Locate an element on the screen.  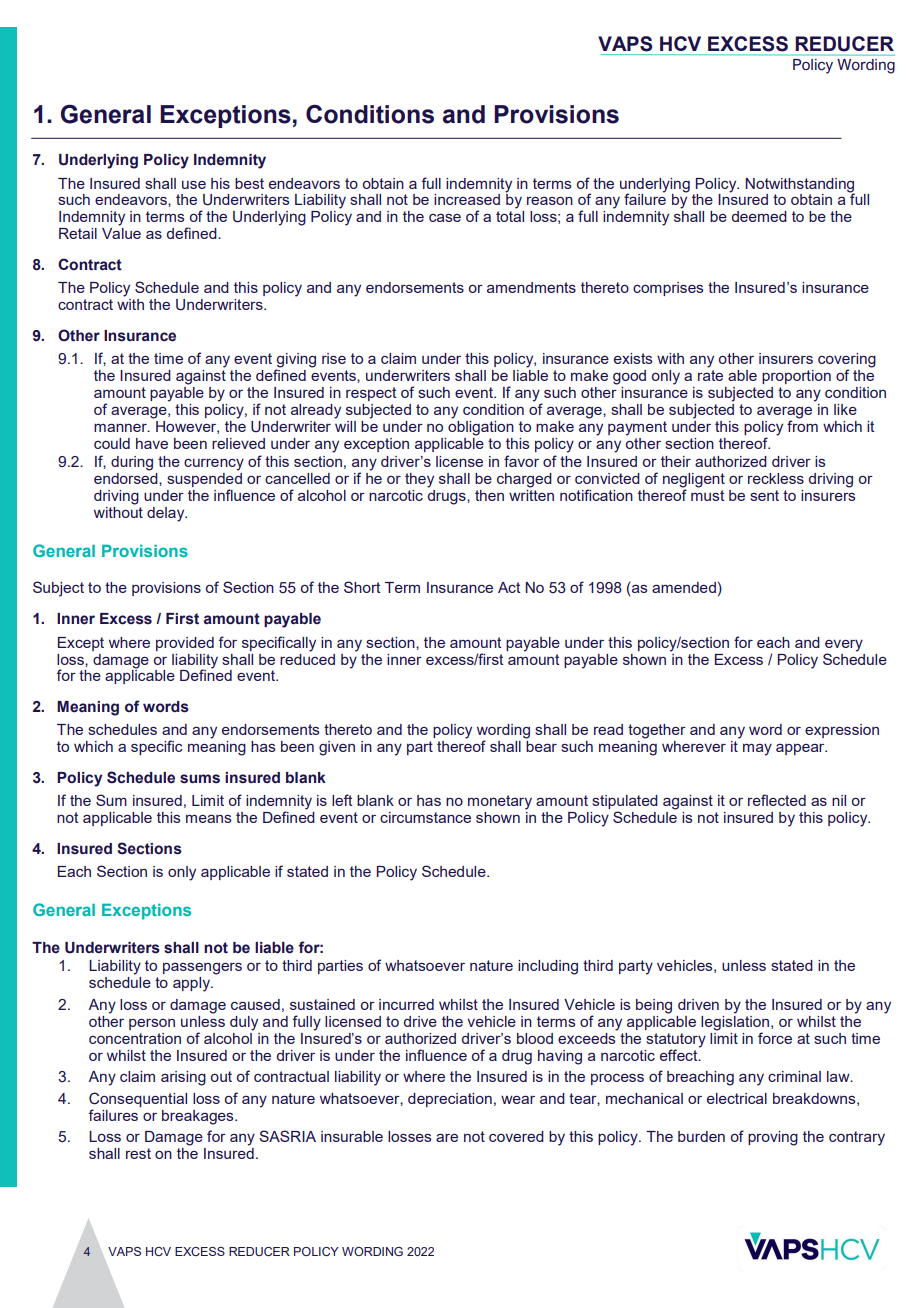
provided is located at coordinates (185, 644).
